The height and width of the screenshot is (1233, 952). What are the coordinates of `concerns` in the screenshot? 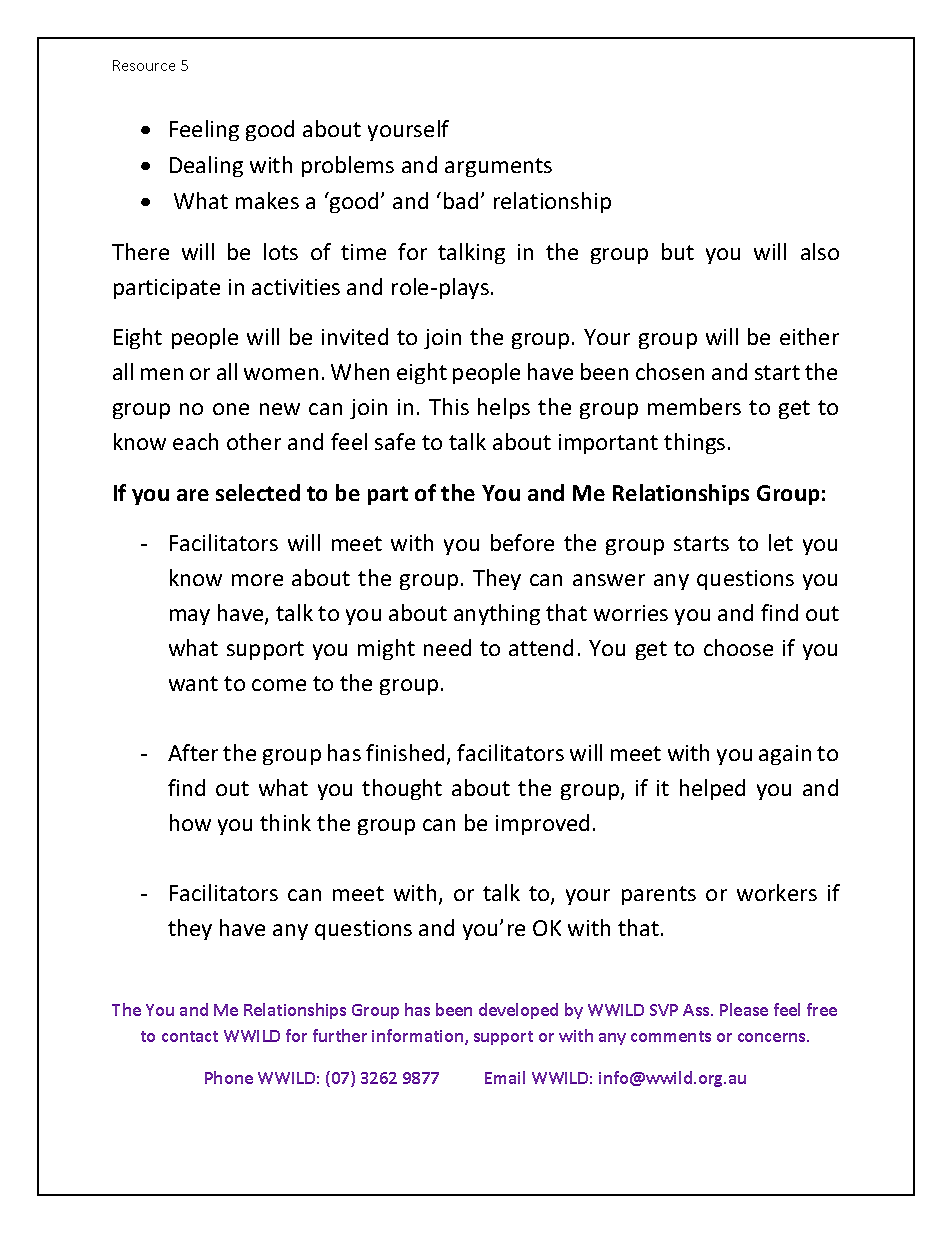 It's located at (773, 1037).
